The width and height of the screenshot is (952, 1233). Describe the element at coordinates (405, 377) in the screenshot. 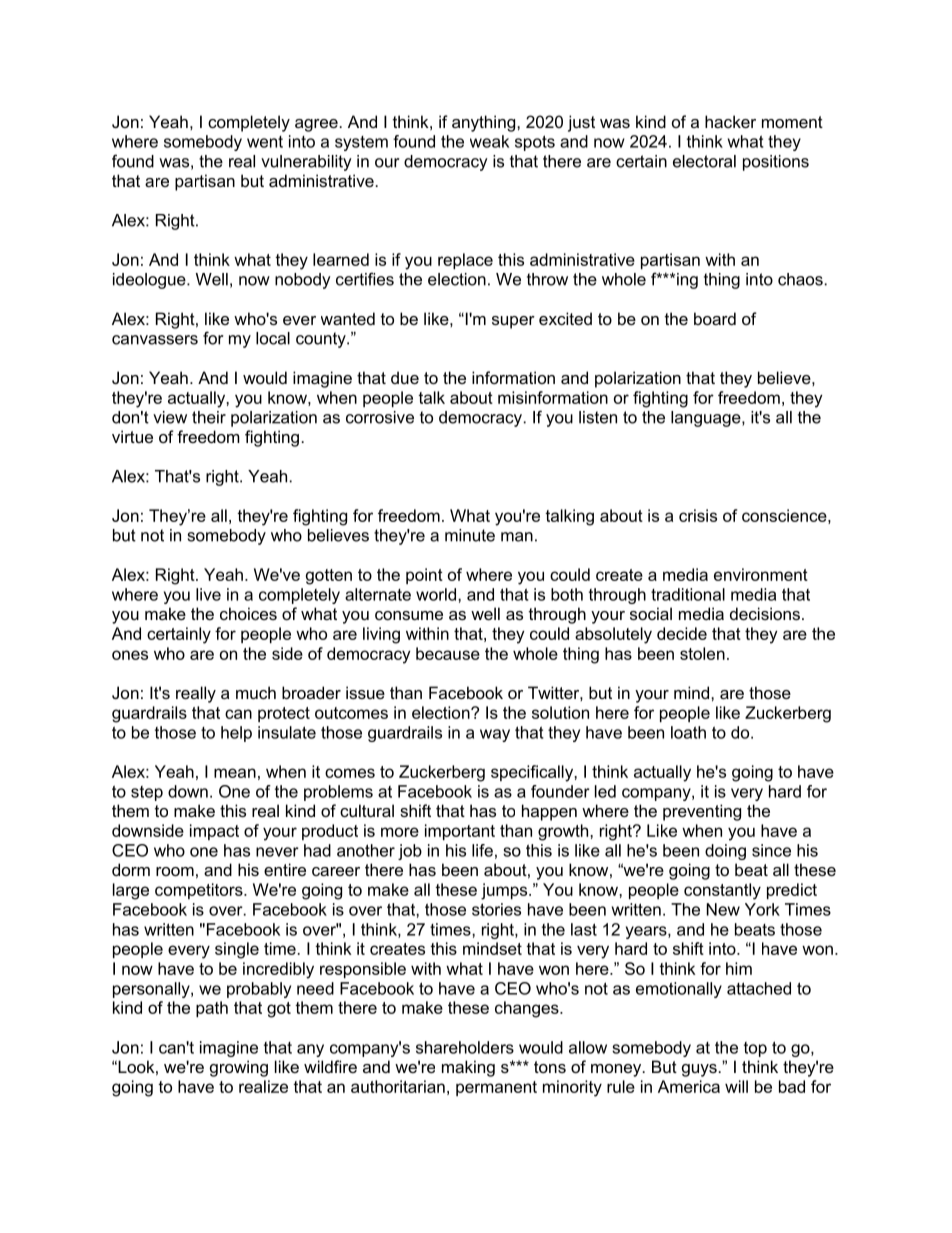

I see `due` at that location.
